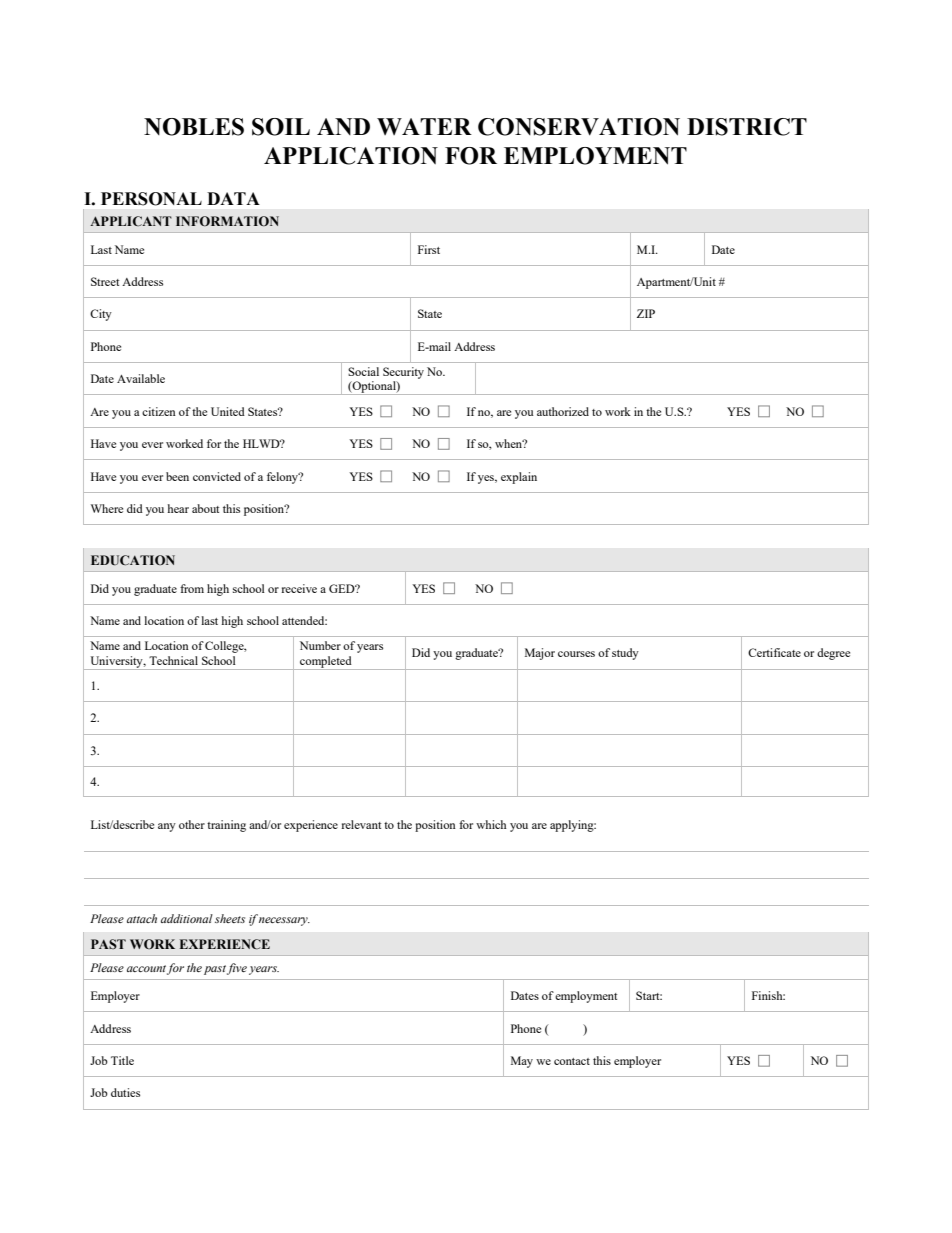 The height and width of the document is (1233, 952). What do you see at coordinates (122, 1060) in the document?
I see `Title` at bounding box center [122, 1060].
